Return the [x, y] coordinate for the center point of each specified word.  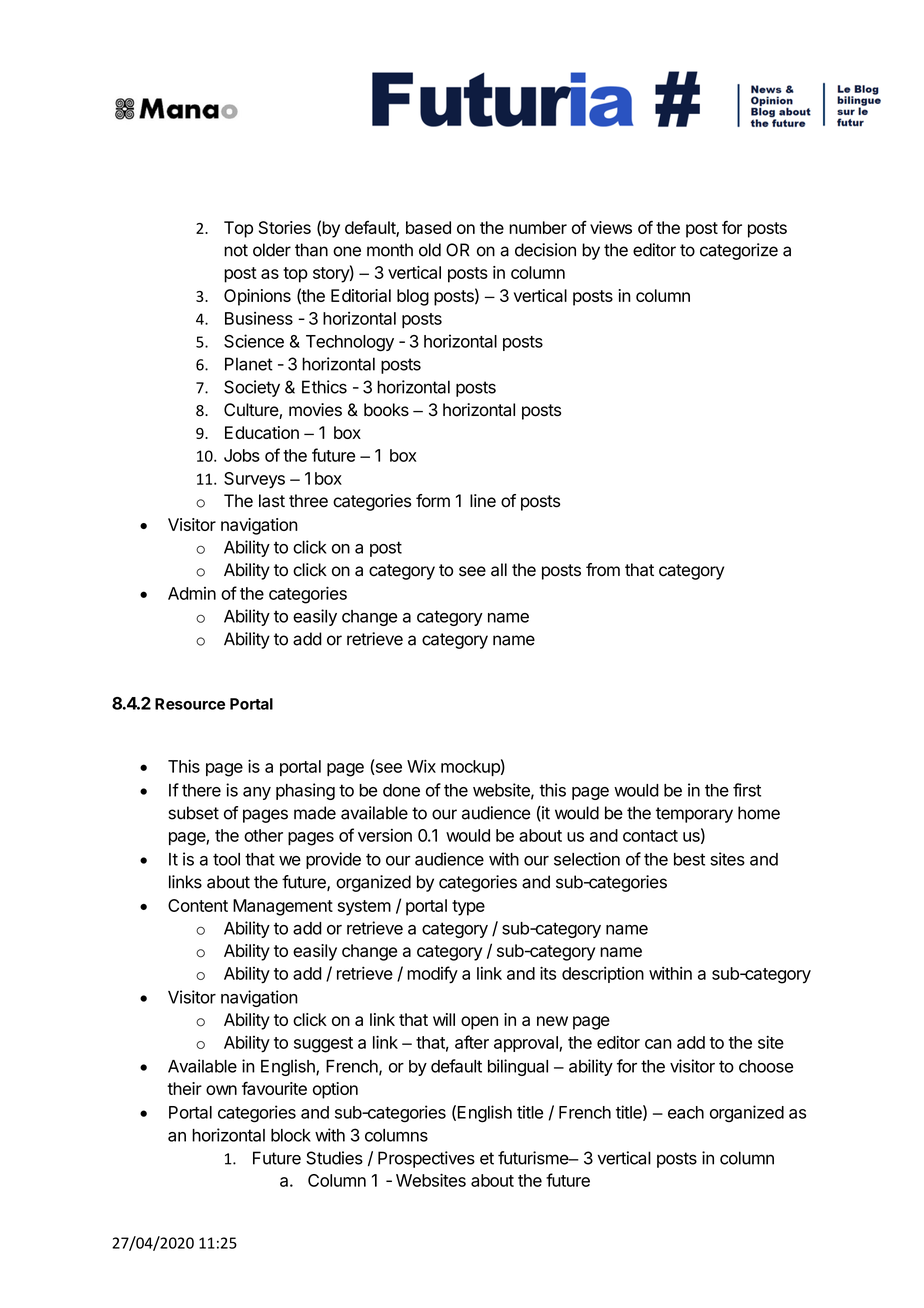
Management [283, 907]
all [499, 570]
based [428, 227]
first [747, 790]
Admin [192, 593]
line [483, 501]
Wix [421, 766]
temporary [694, 815]
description [603, 975]
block [291, 1135]
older [272, 250]
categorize [739, 251]
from [603, 570]
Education [262, 432]
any [257, 793]
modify [432, 975]
